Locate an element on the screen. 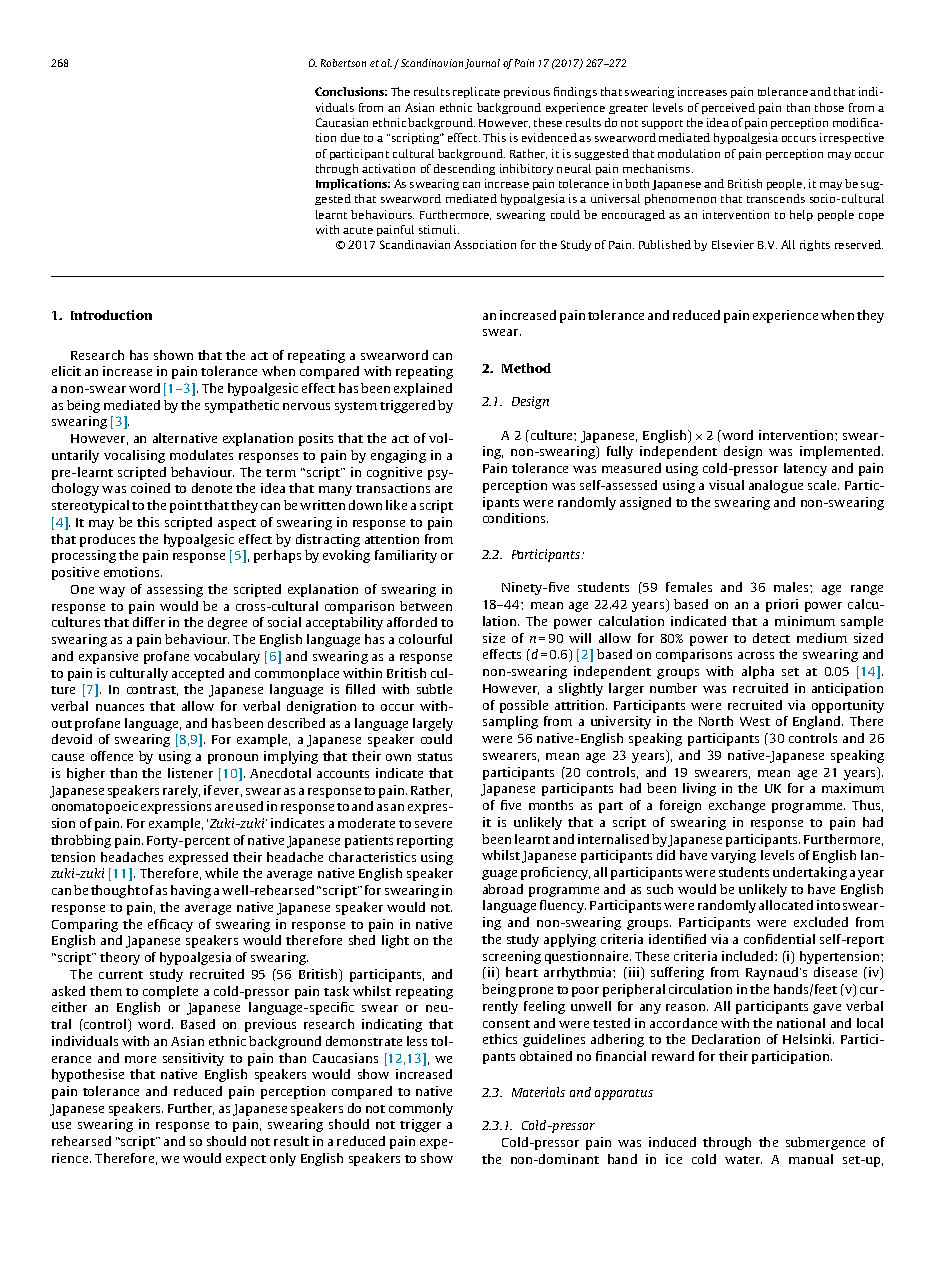 The width and height of the screenshot is (952, 1270). perceived is located at coordinates (728, 108).
